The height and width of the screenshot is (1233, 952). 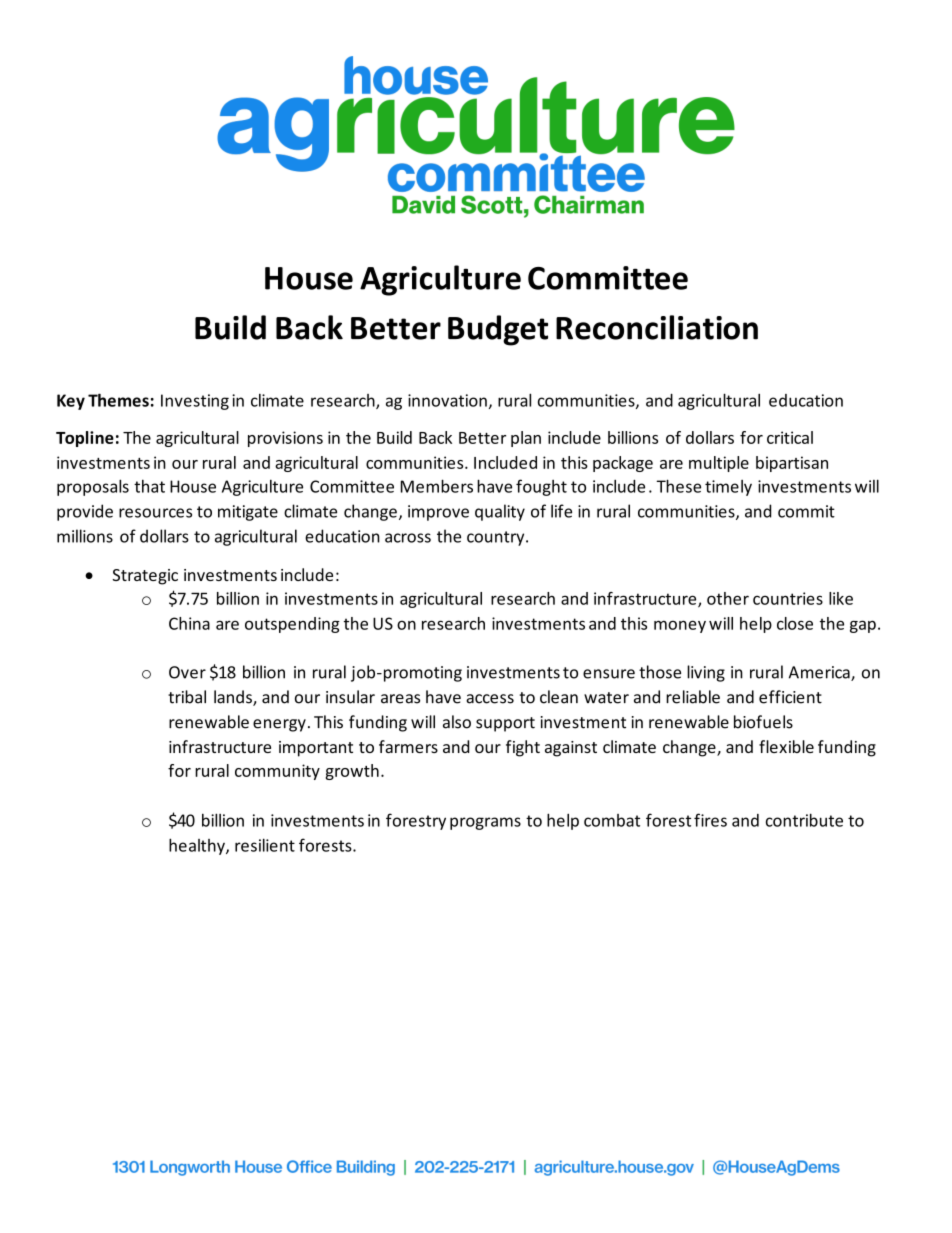 I want to click on timely, so click(x=728, y=488).
